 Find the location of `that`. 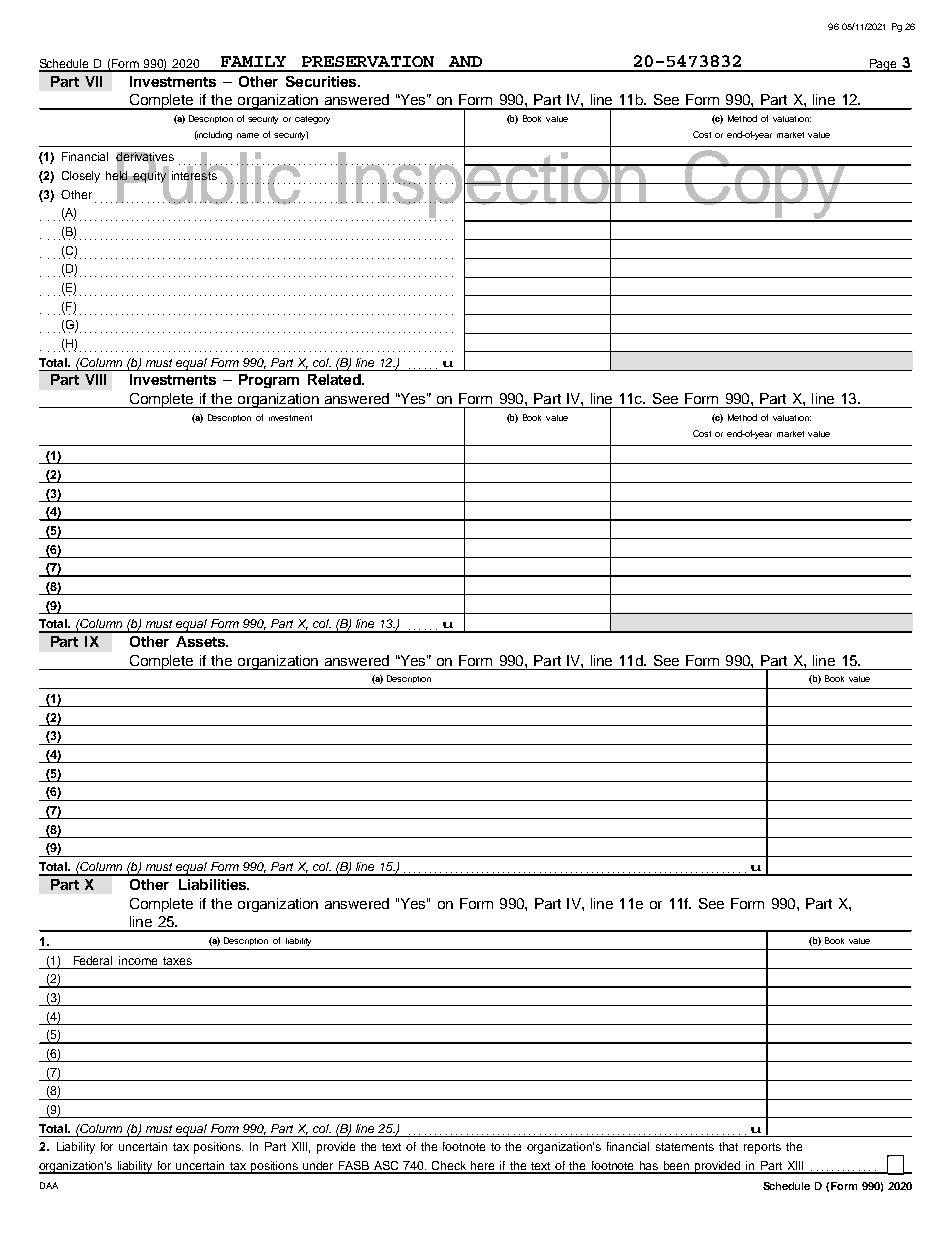

that is located at coordinates (728, 1146).
